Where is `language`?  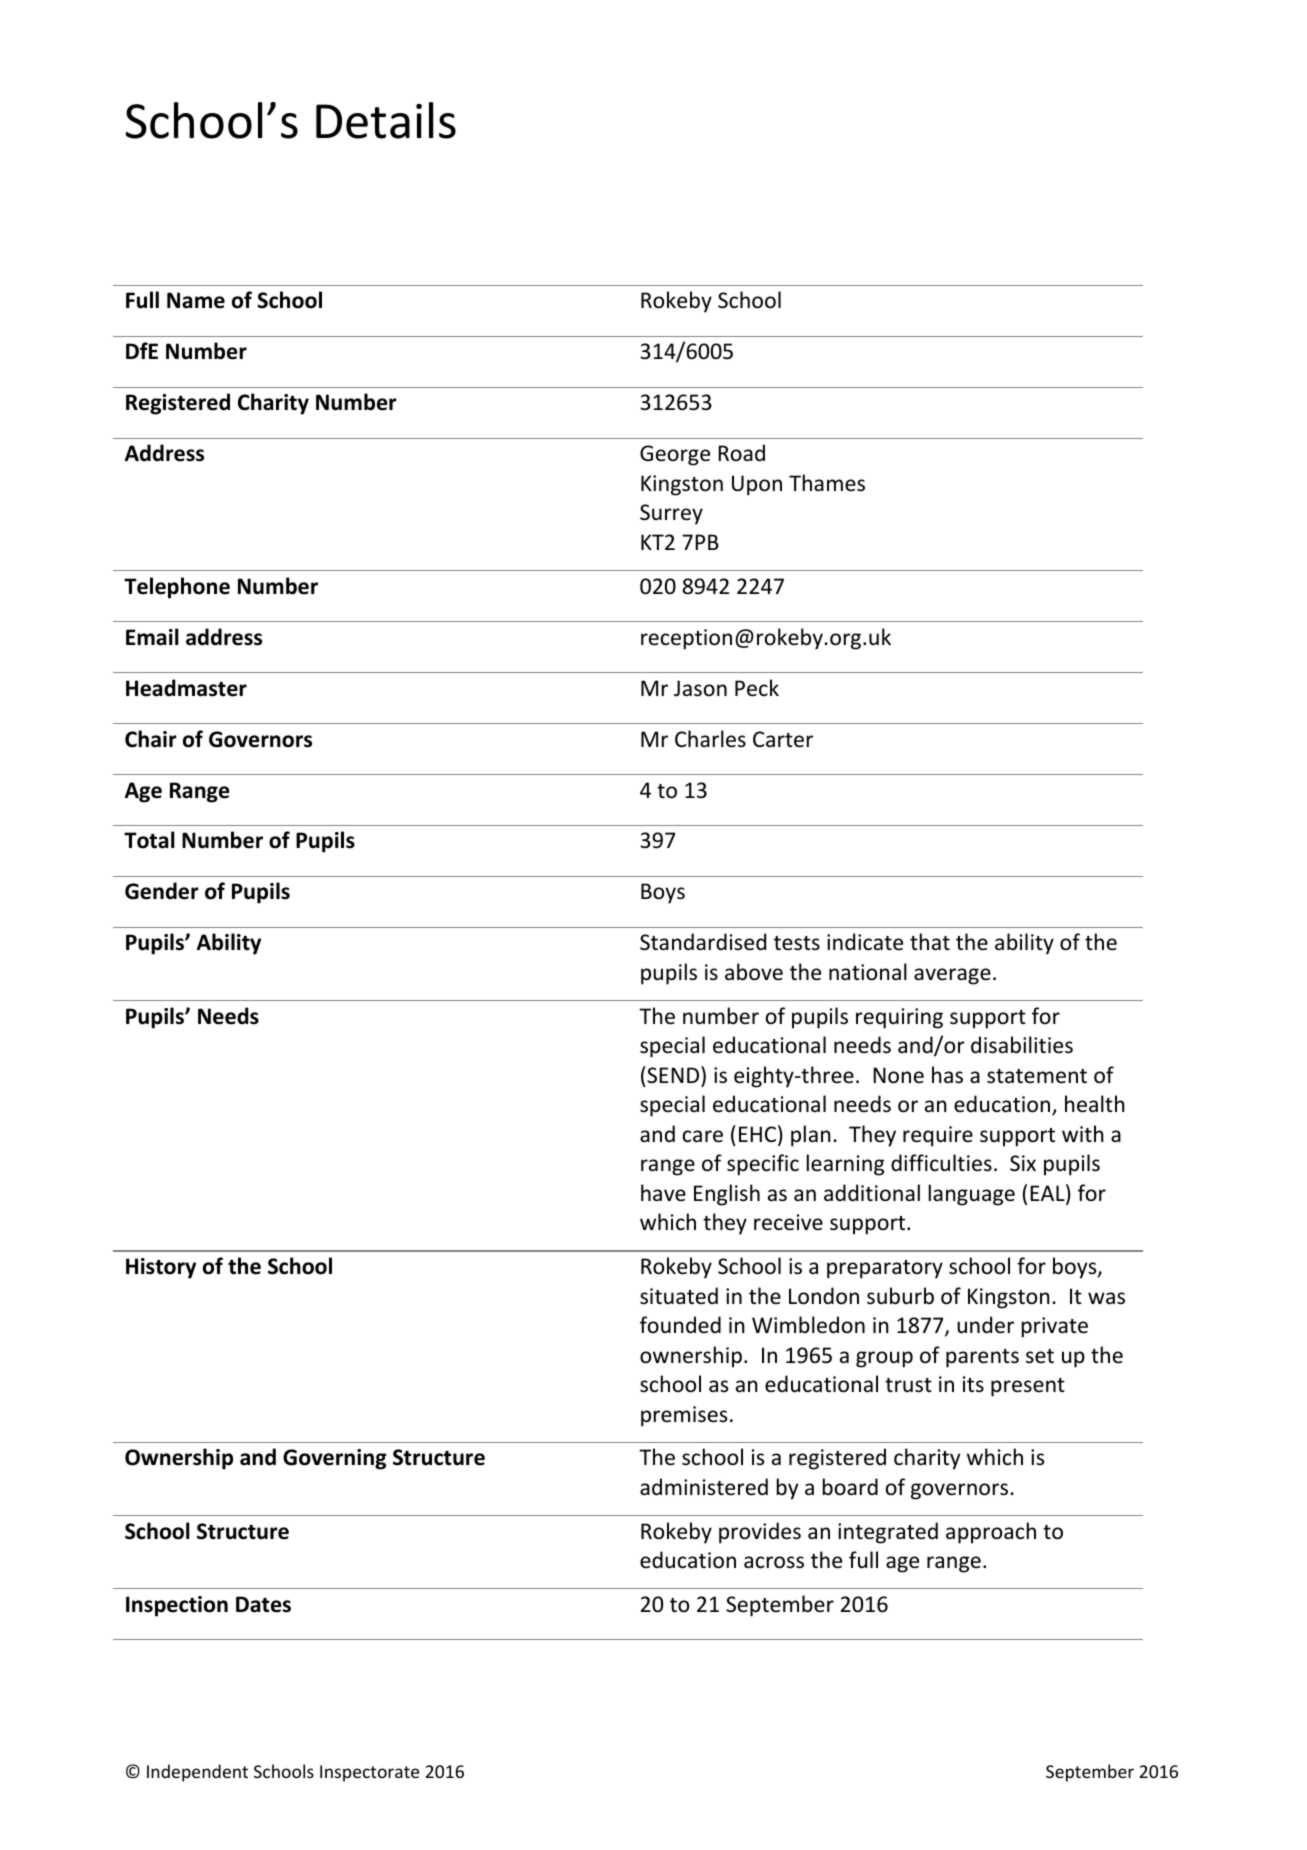 language is located at coordinates (972, 1195).
